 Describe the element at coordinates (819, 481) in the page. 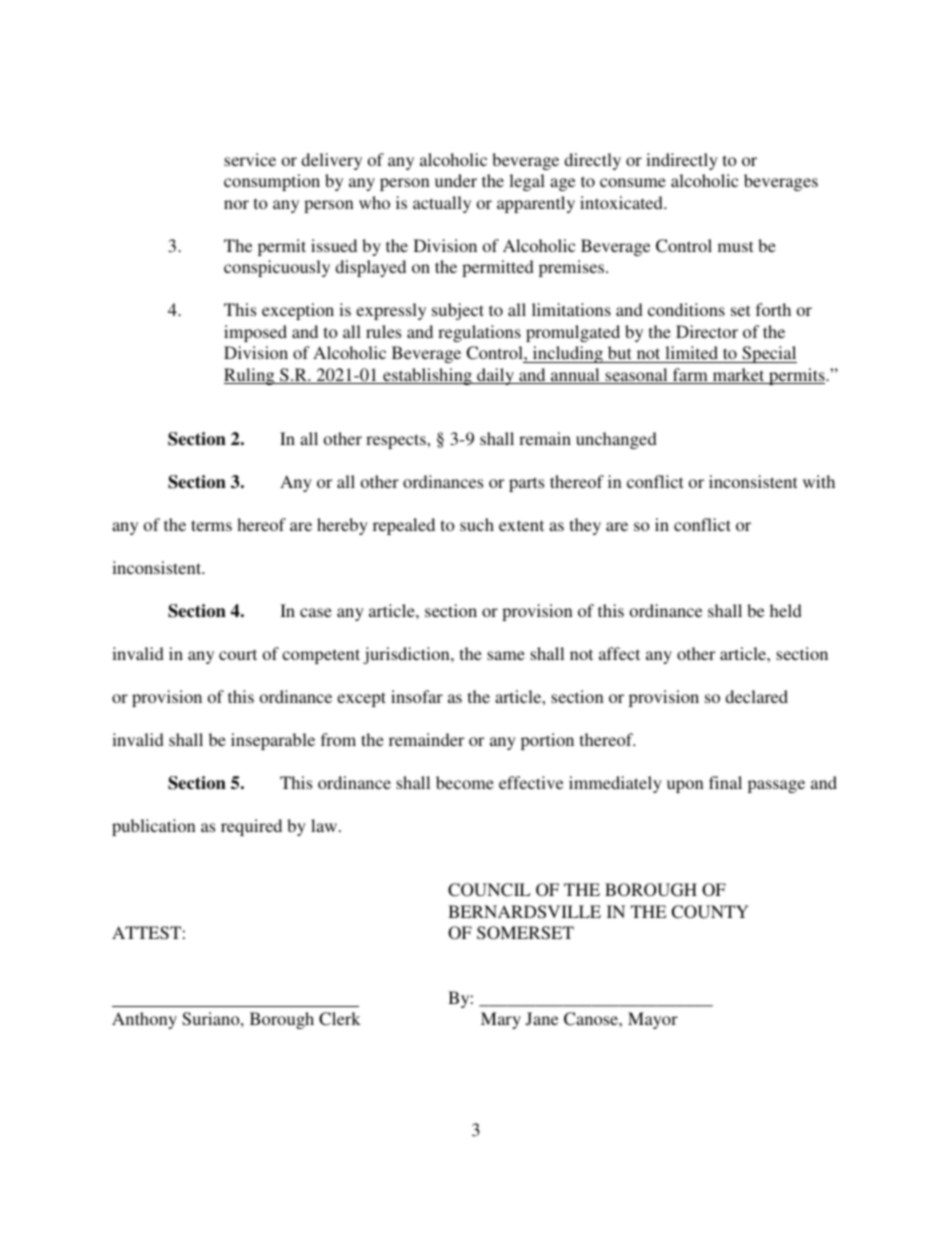

I see `with` at that location.
